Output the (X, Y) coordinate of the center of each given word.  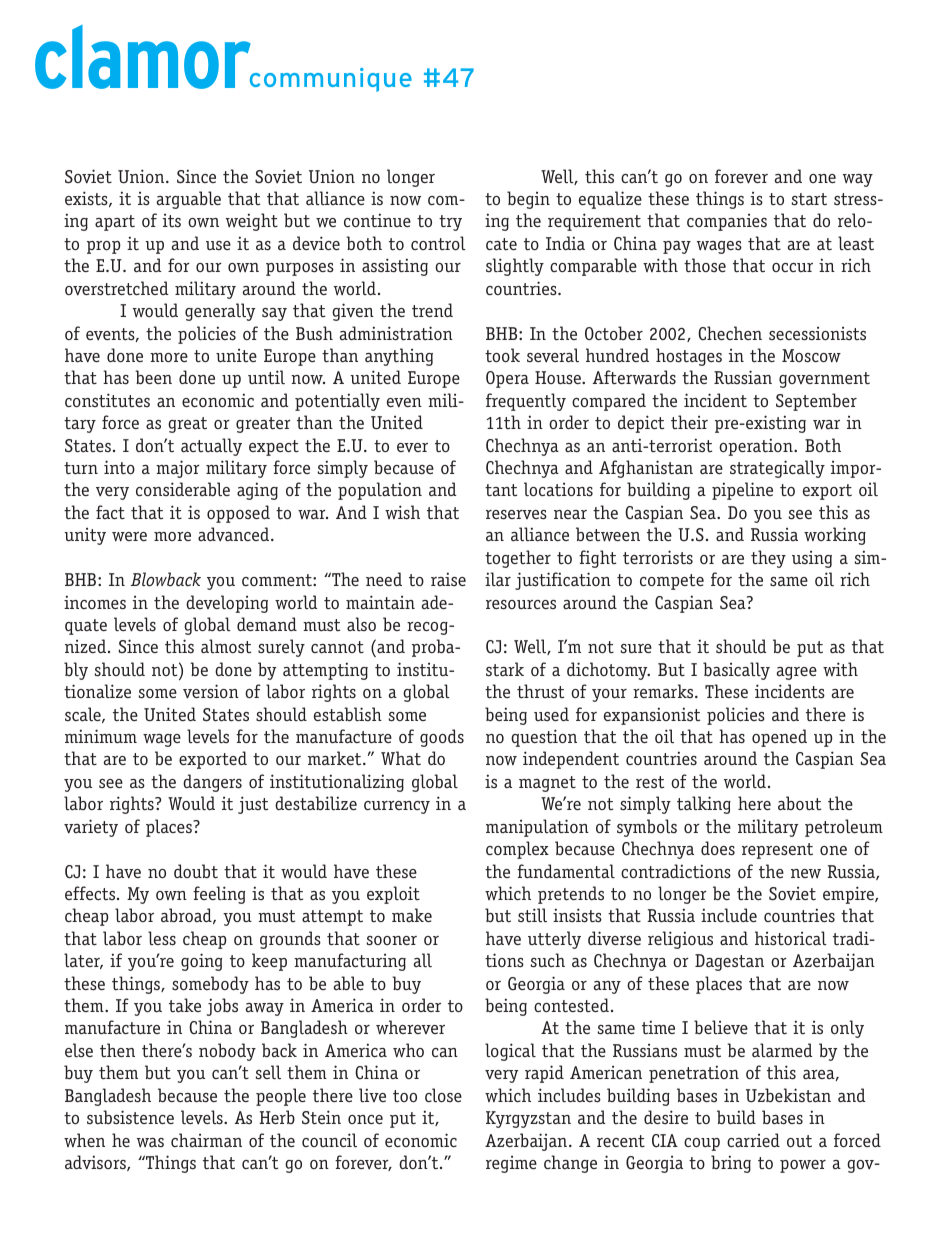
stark (505, 669)
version (211, 691)
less (162, 938)
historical (791, 938)
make (412, 915)
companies (727, 222)
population (380, 491)
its (172, 220)
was (150, 1143)
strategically (777, 469)
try (450, 223)
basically (736, 671)
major (178, 469)
